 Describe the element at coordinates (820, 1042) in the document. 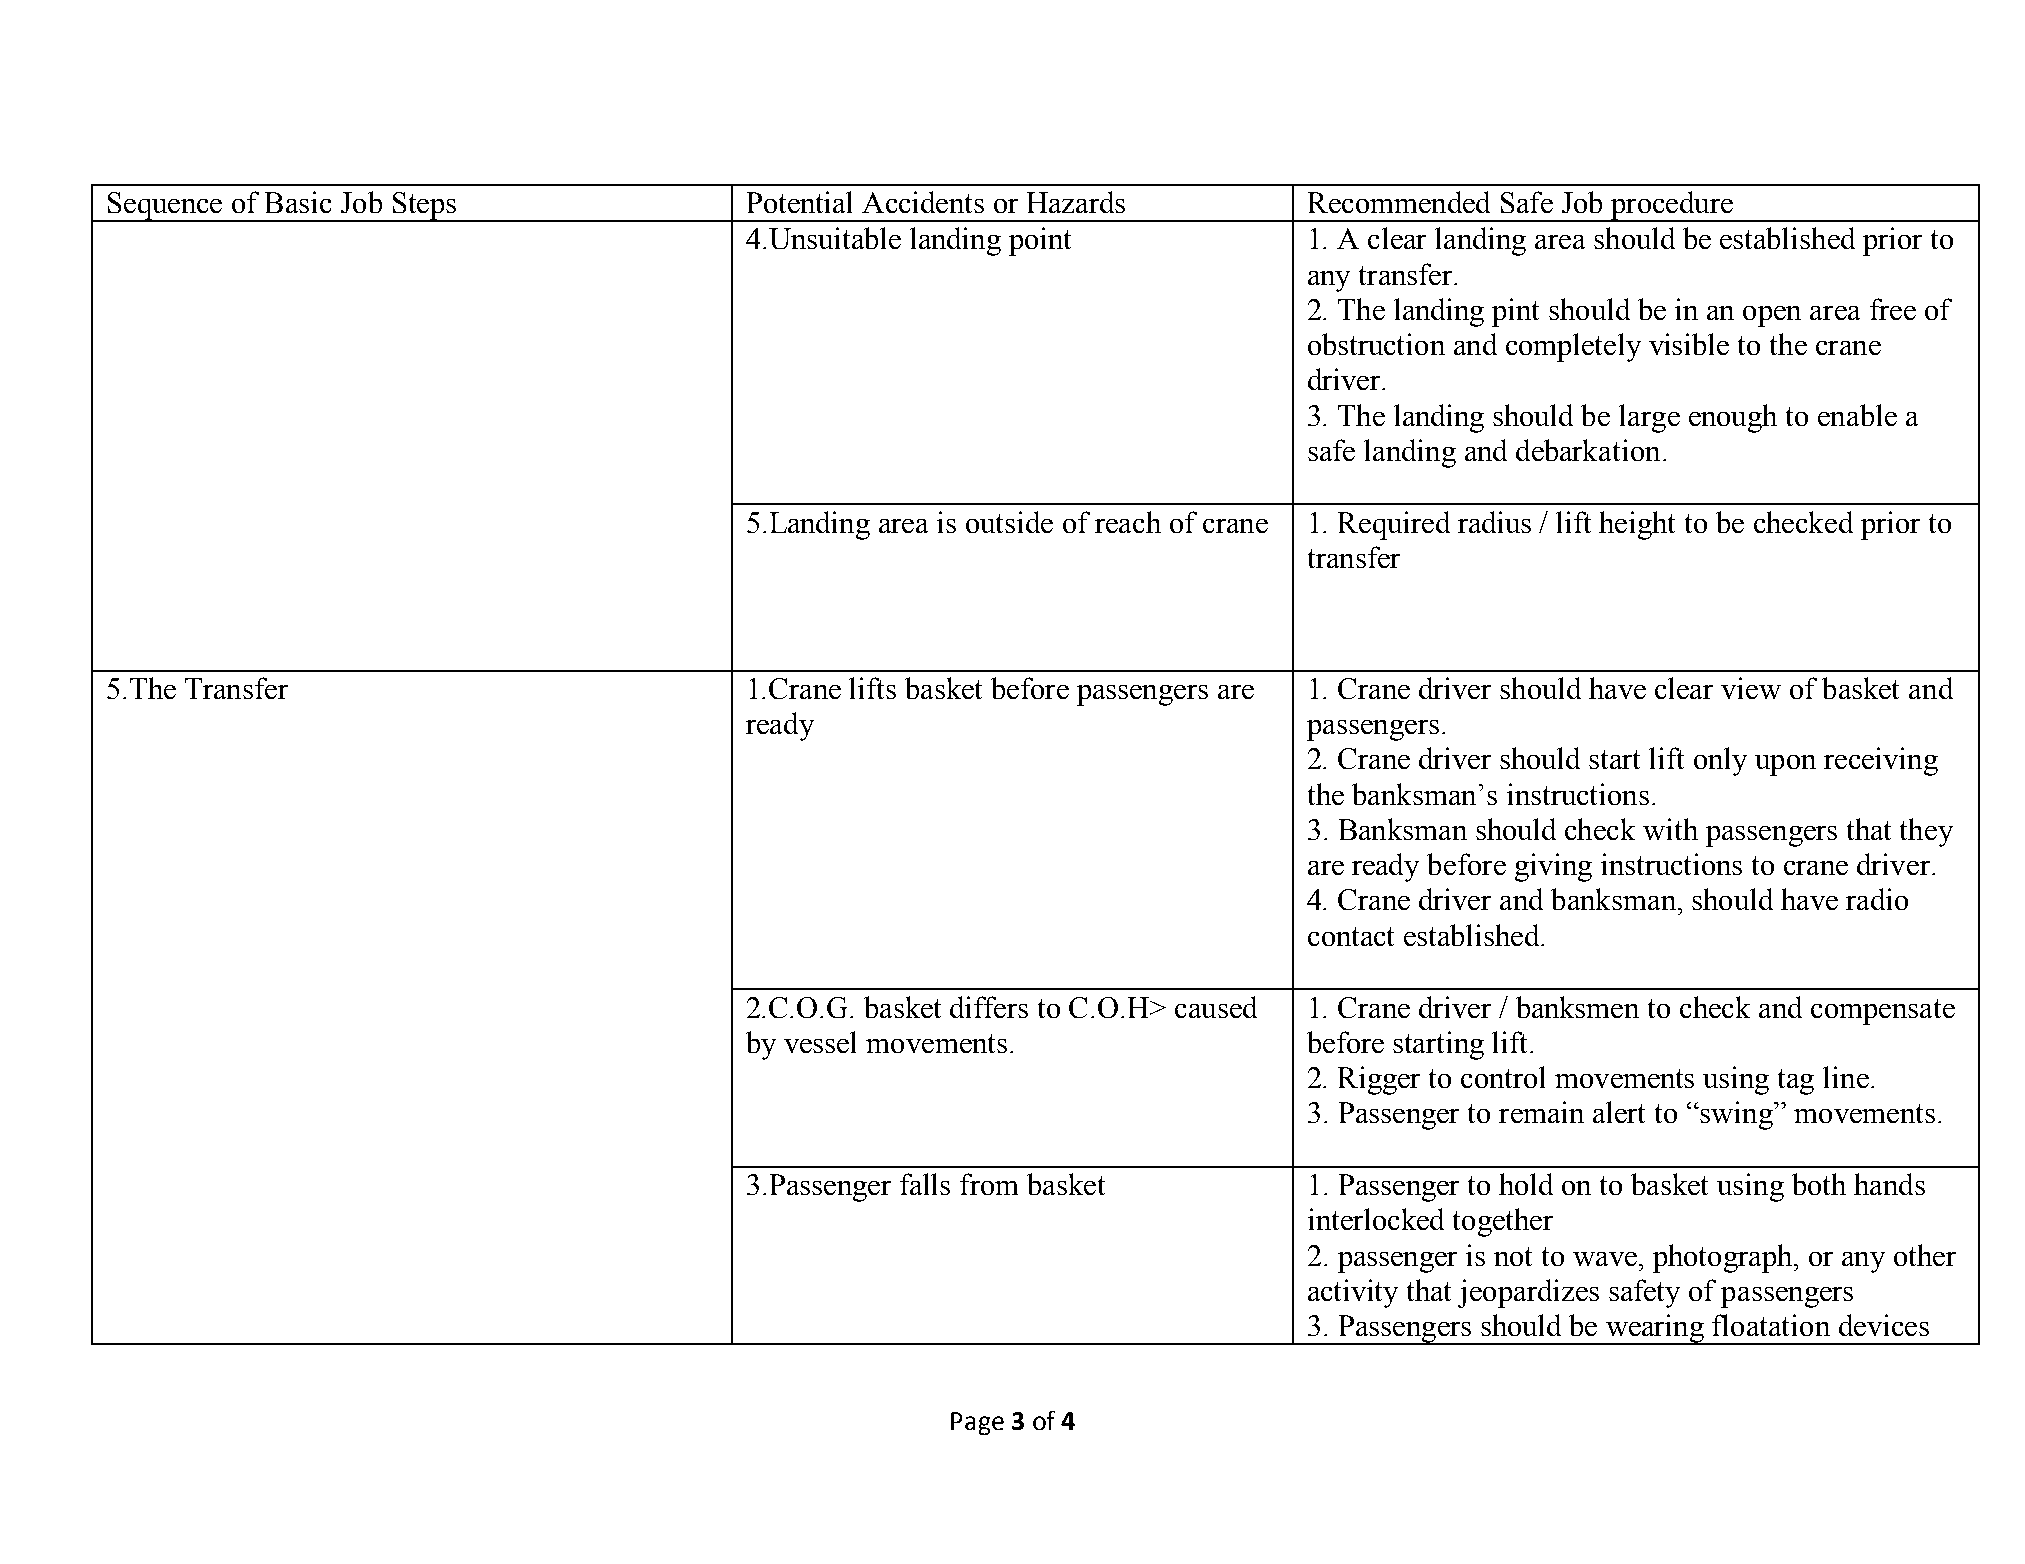

I see `vessel` at that location.
